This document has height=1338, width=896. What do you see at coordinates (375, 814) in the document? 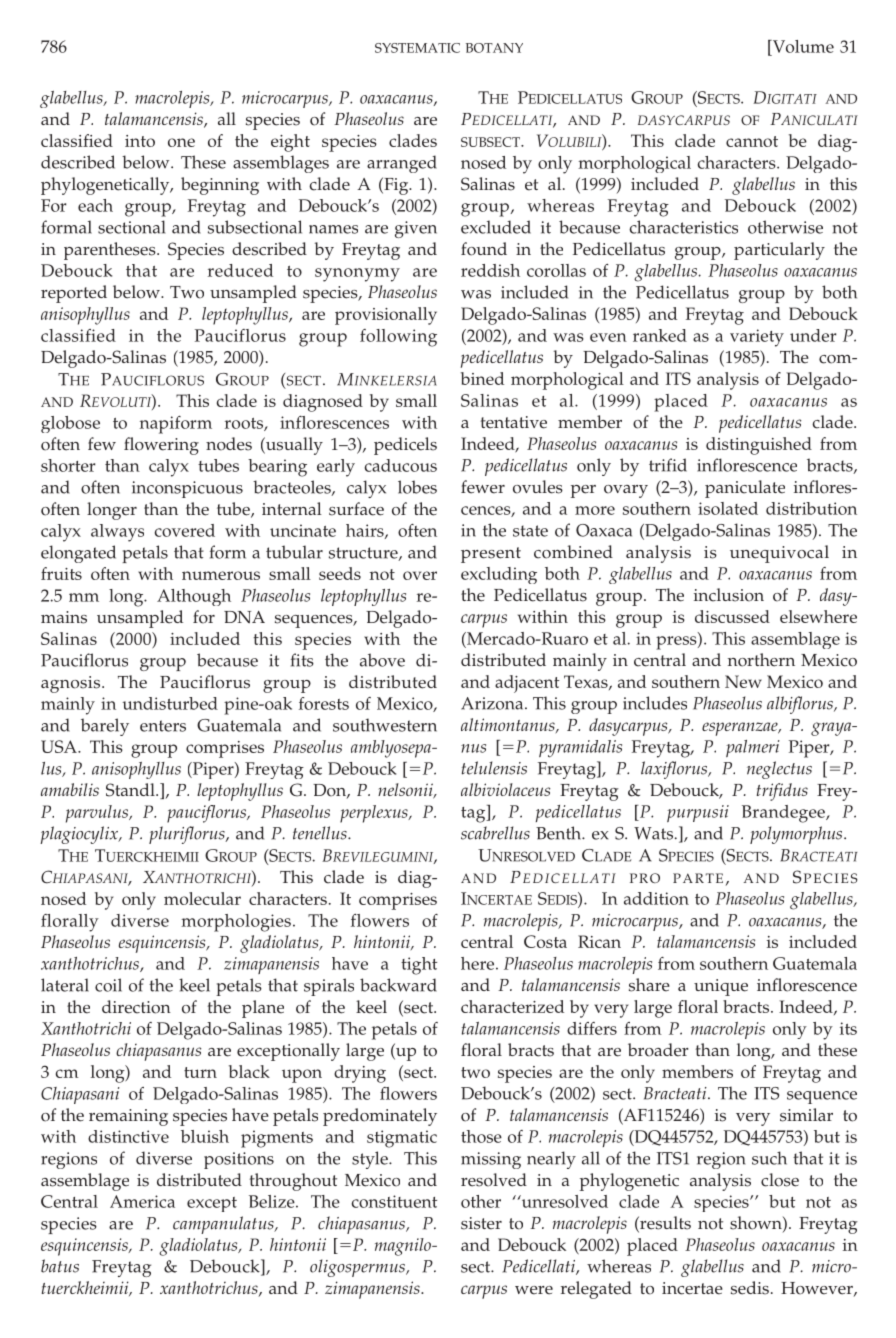
I see `perplexus` at bounding box center [375, 814].
